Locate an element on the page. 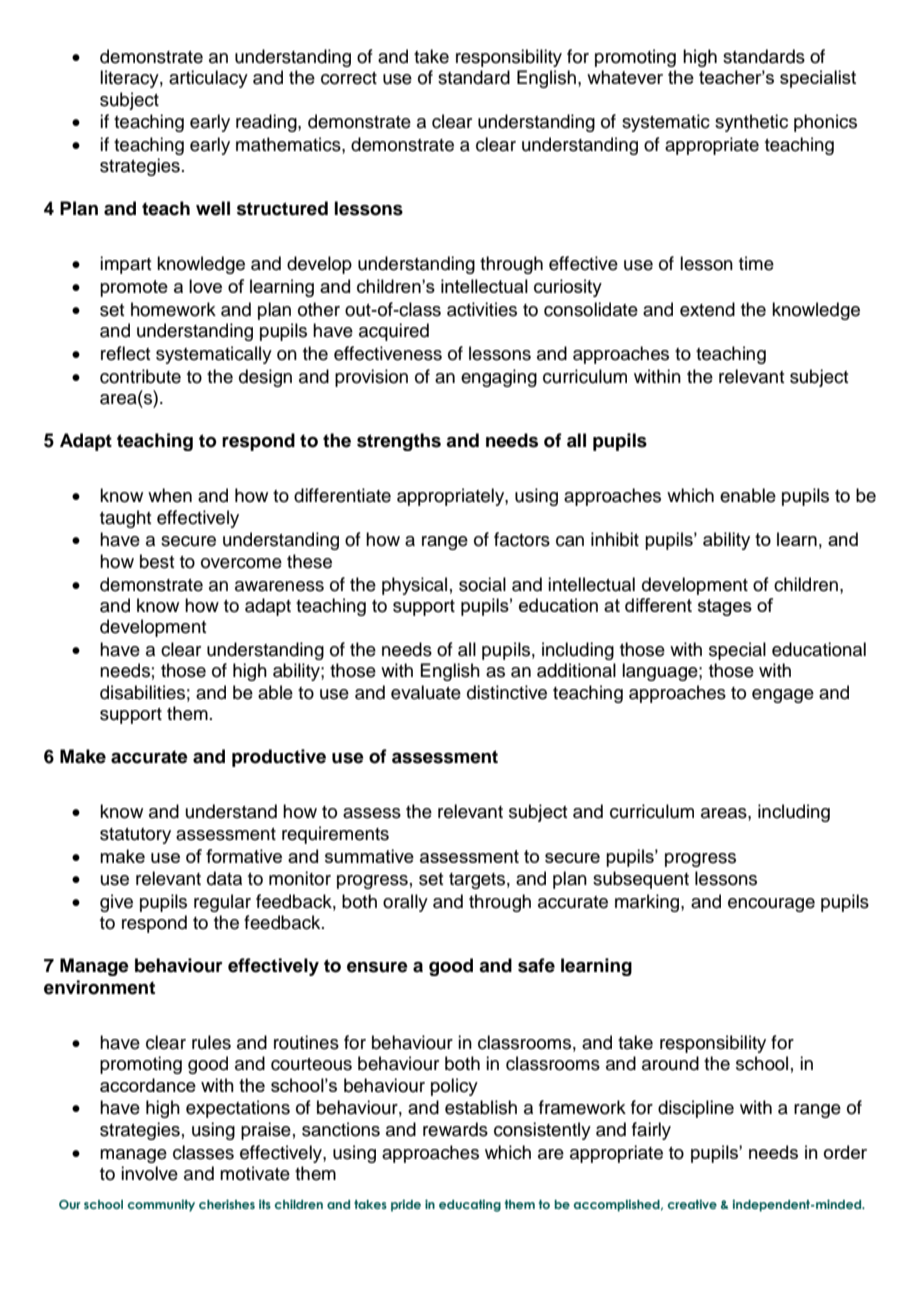  synthetic is located at coordinates (751, 123).
